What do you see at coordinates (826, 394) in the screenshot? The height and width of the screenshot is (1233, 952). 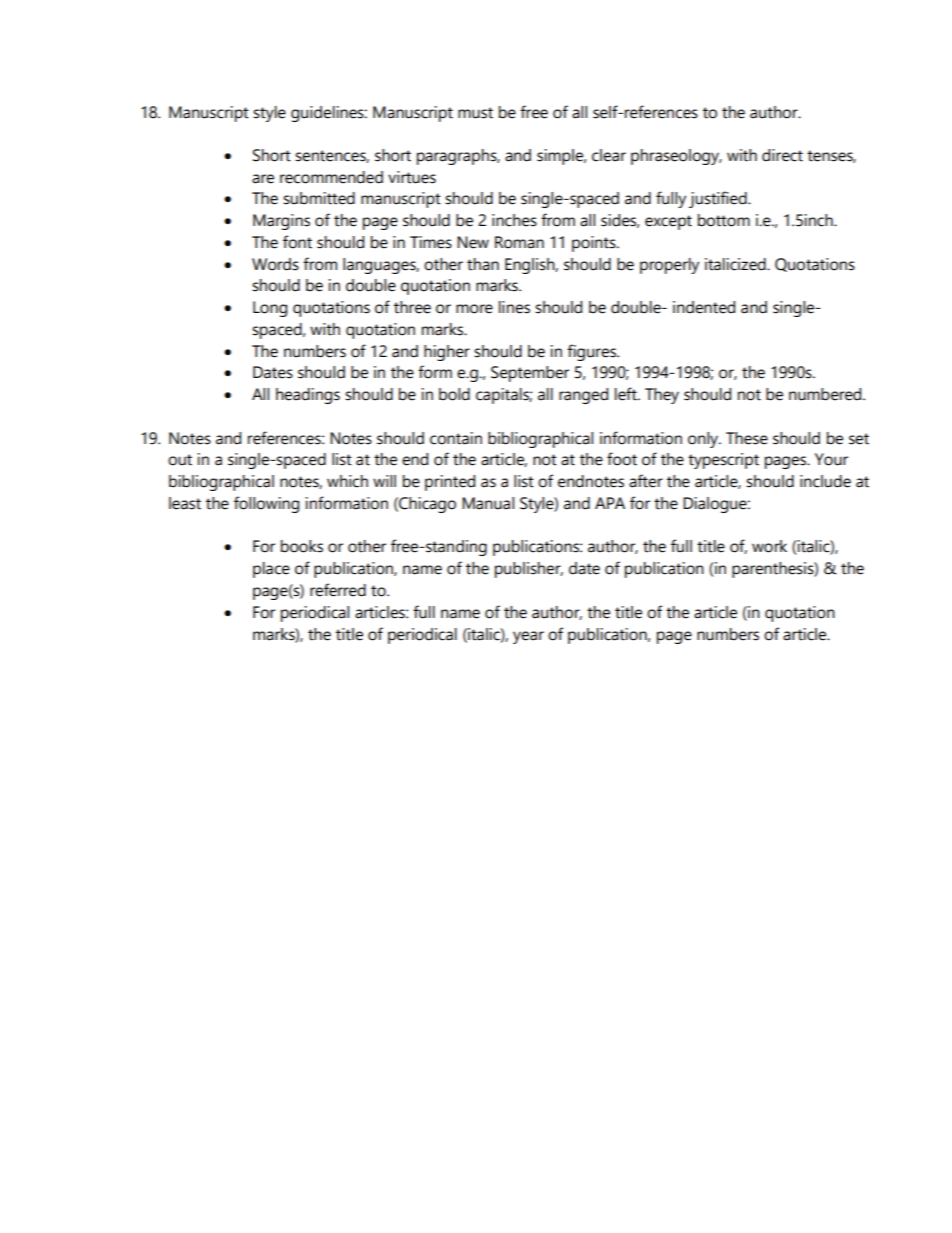 I see `numbered` at bounding box center [826, 394].
